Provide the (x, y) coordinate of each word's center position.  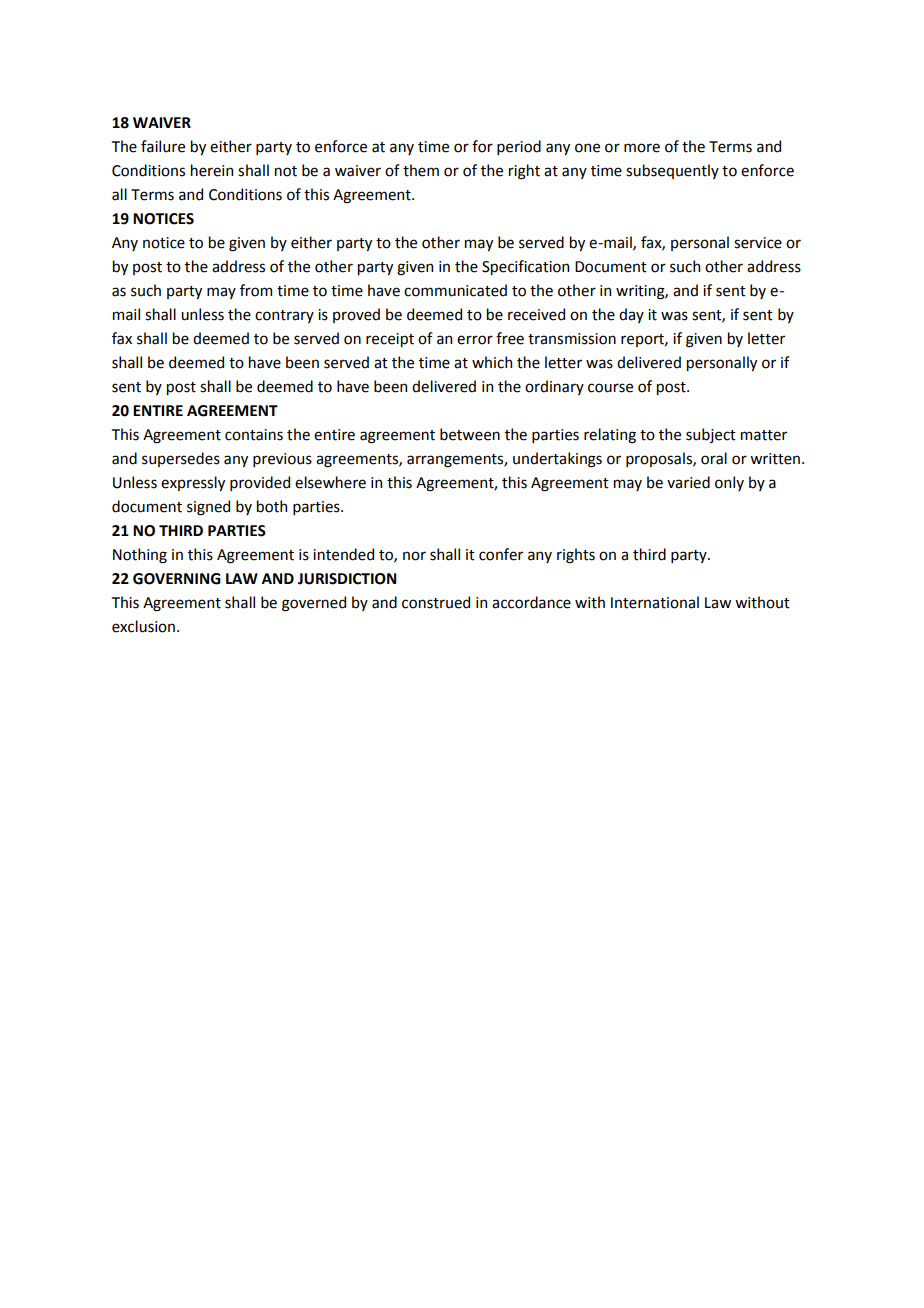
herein (212, 170)
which (492, 362)
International (655, 602)
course (610, 388)
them (421, 170)
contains (254, 435)
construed (436, 602)
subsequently (672, 171)
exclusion (145, 626)
